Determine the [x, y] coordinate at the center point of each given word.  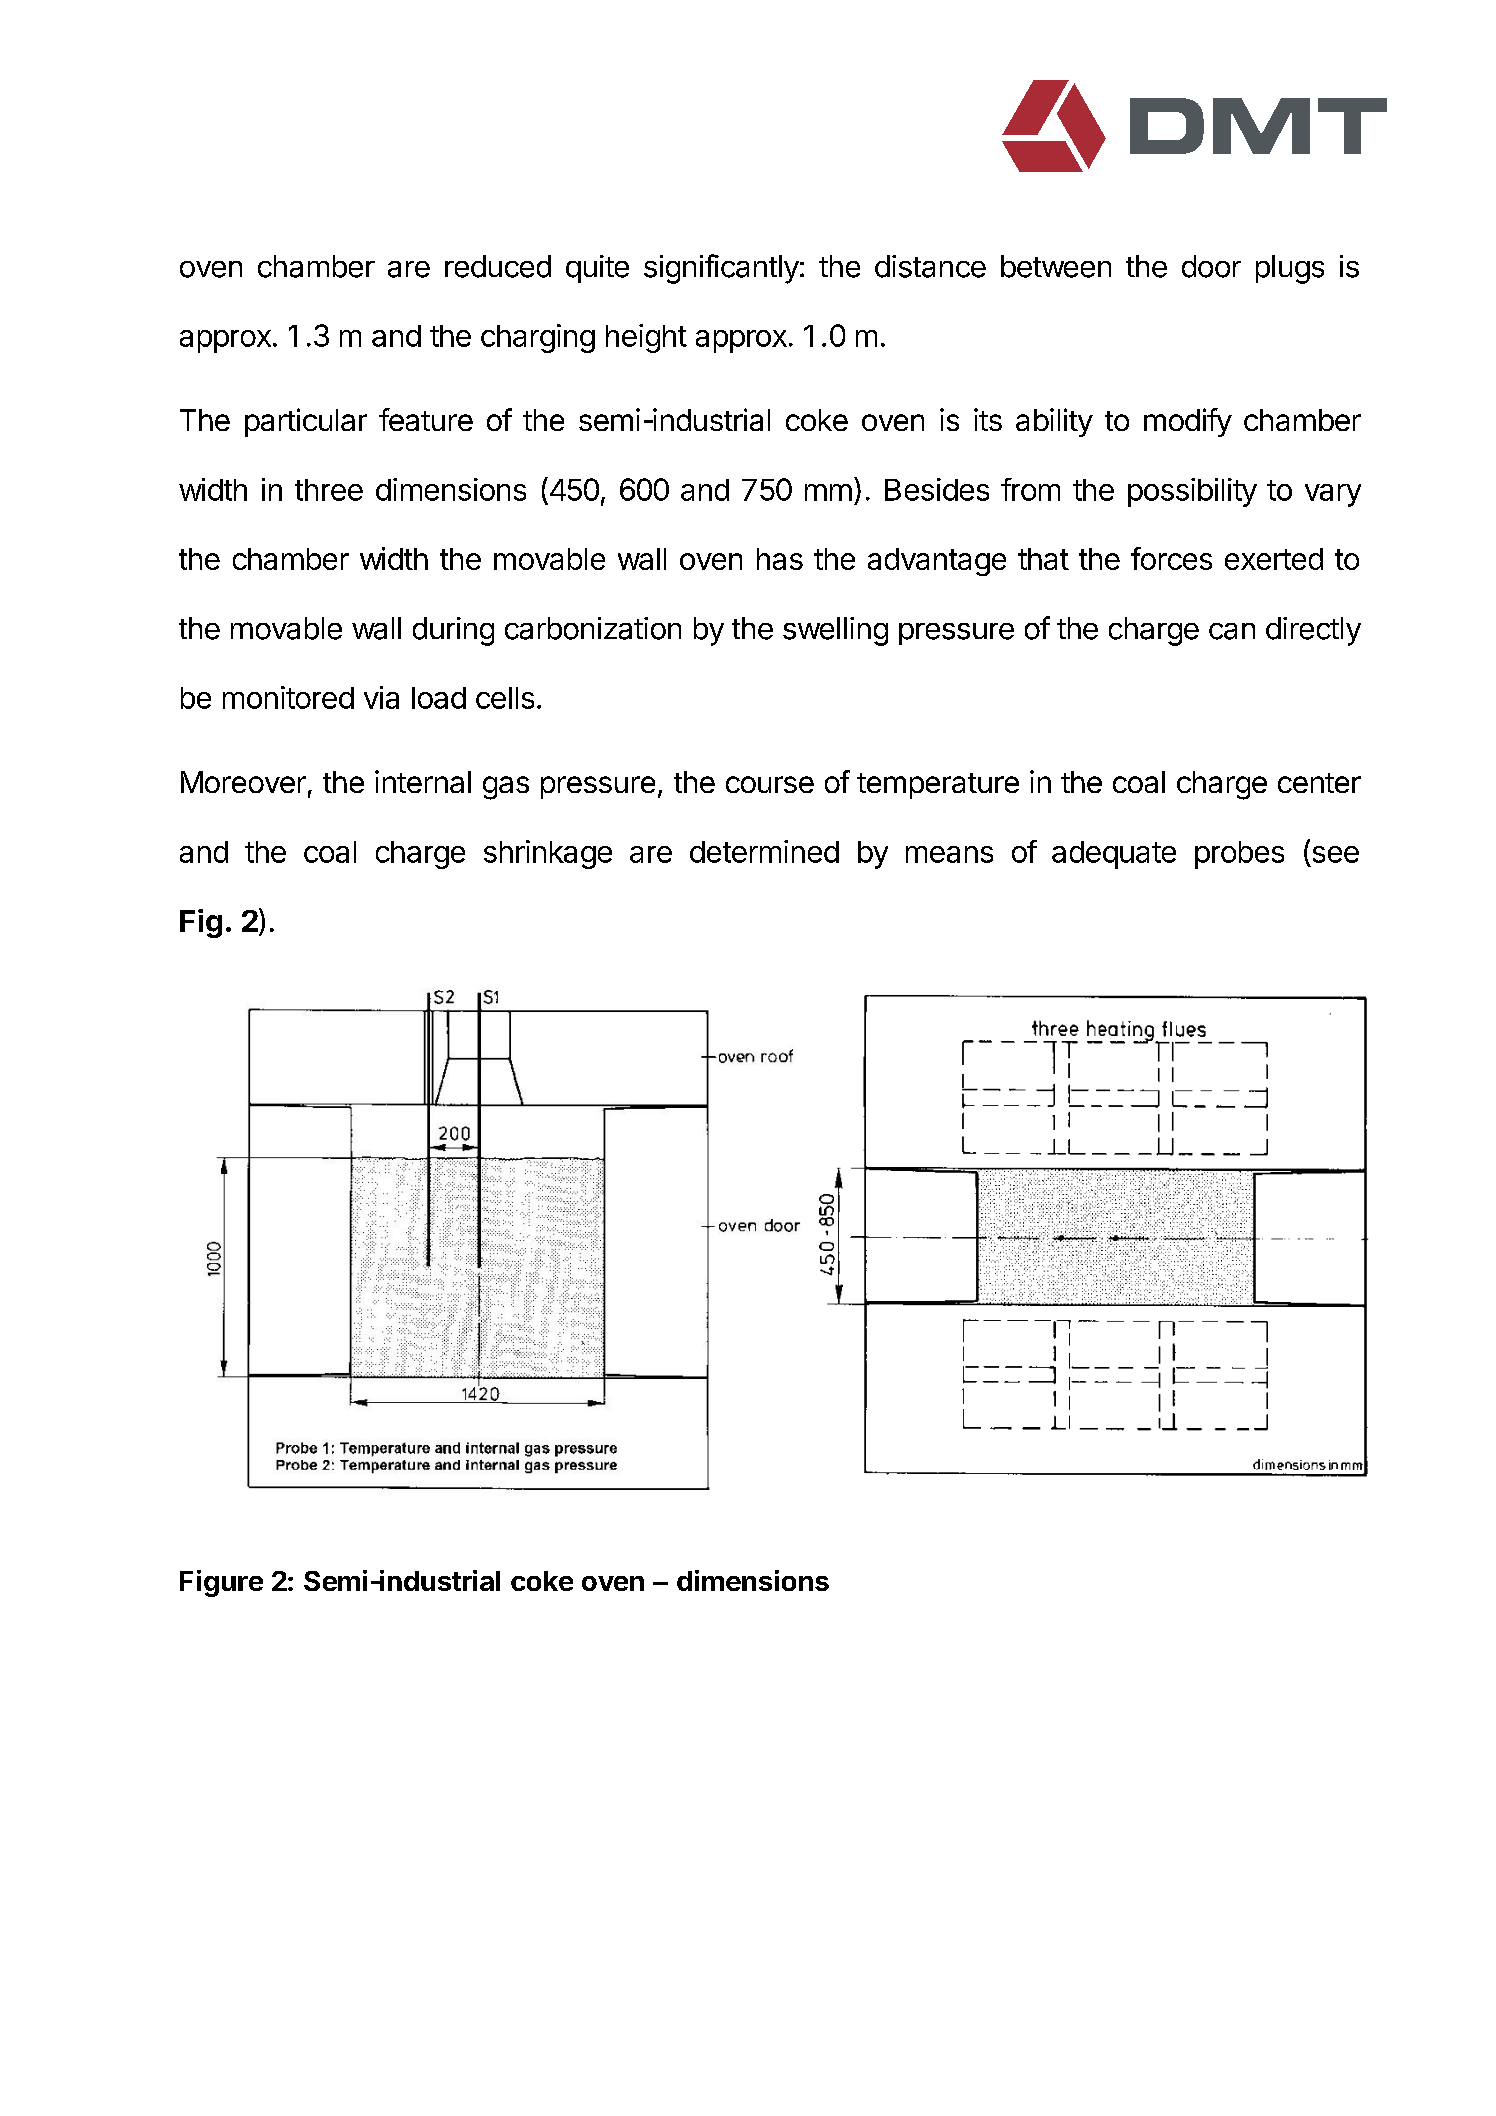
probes [1239, 855]
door [1211, 266]
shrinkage [548, 854]
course [770, 784]
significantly [721, 269]
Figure [221, 1583]
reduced [498, 266]
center [1319, 783]
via [381, 697]
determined [764, 851]
